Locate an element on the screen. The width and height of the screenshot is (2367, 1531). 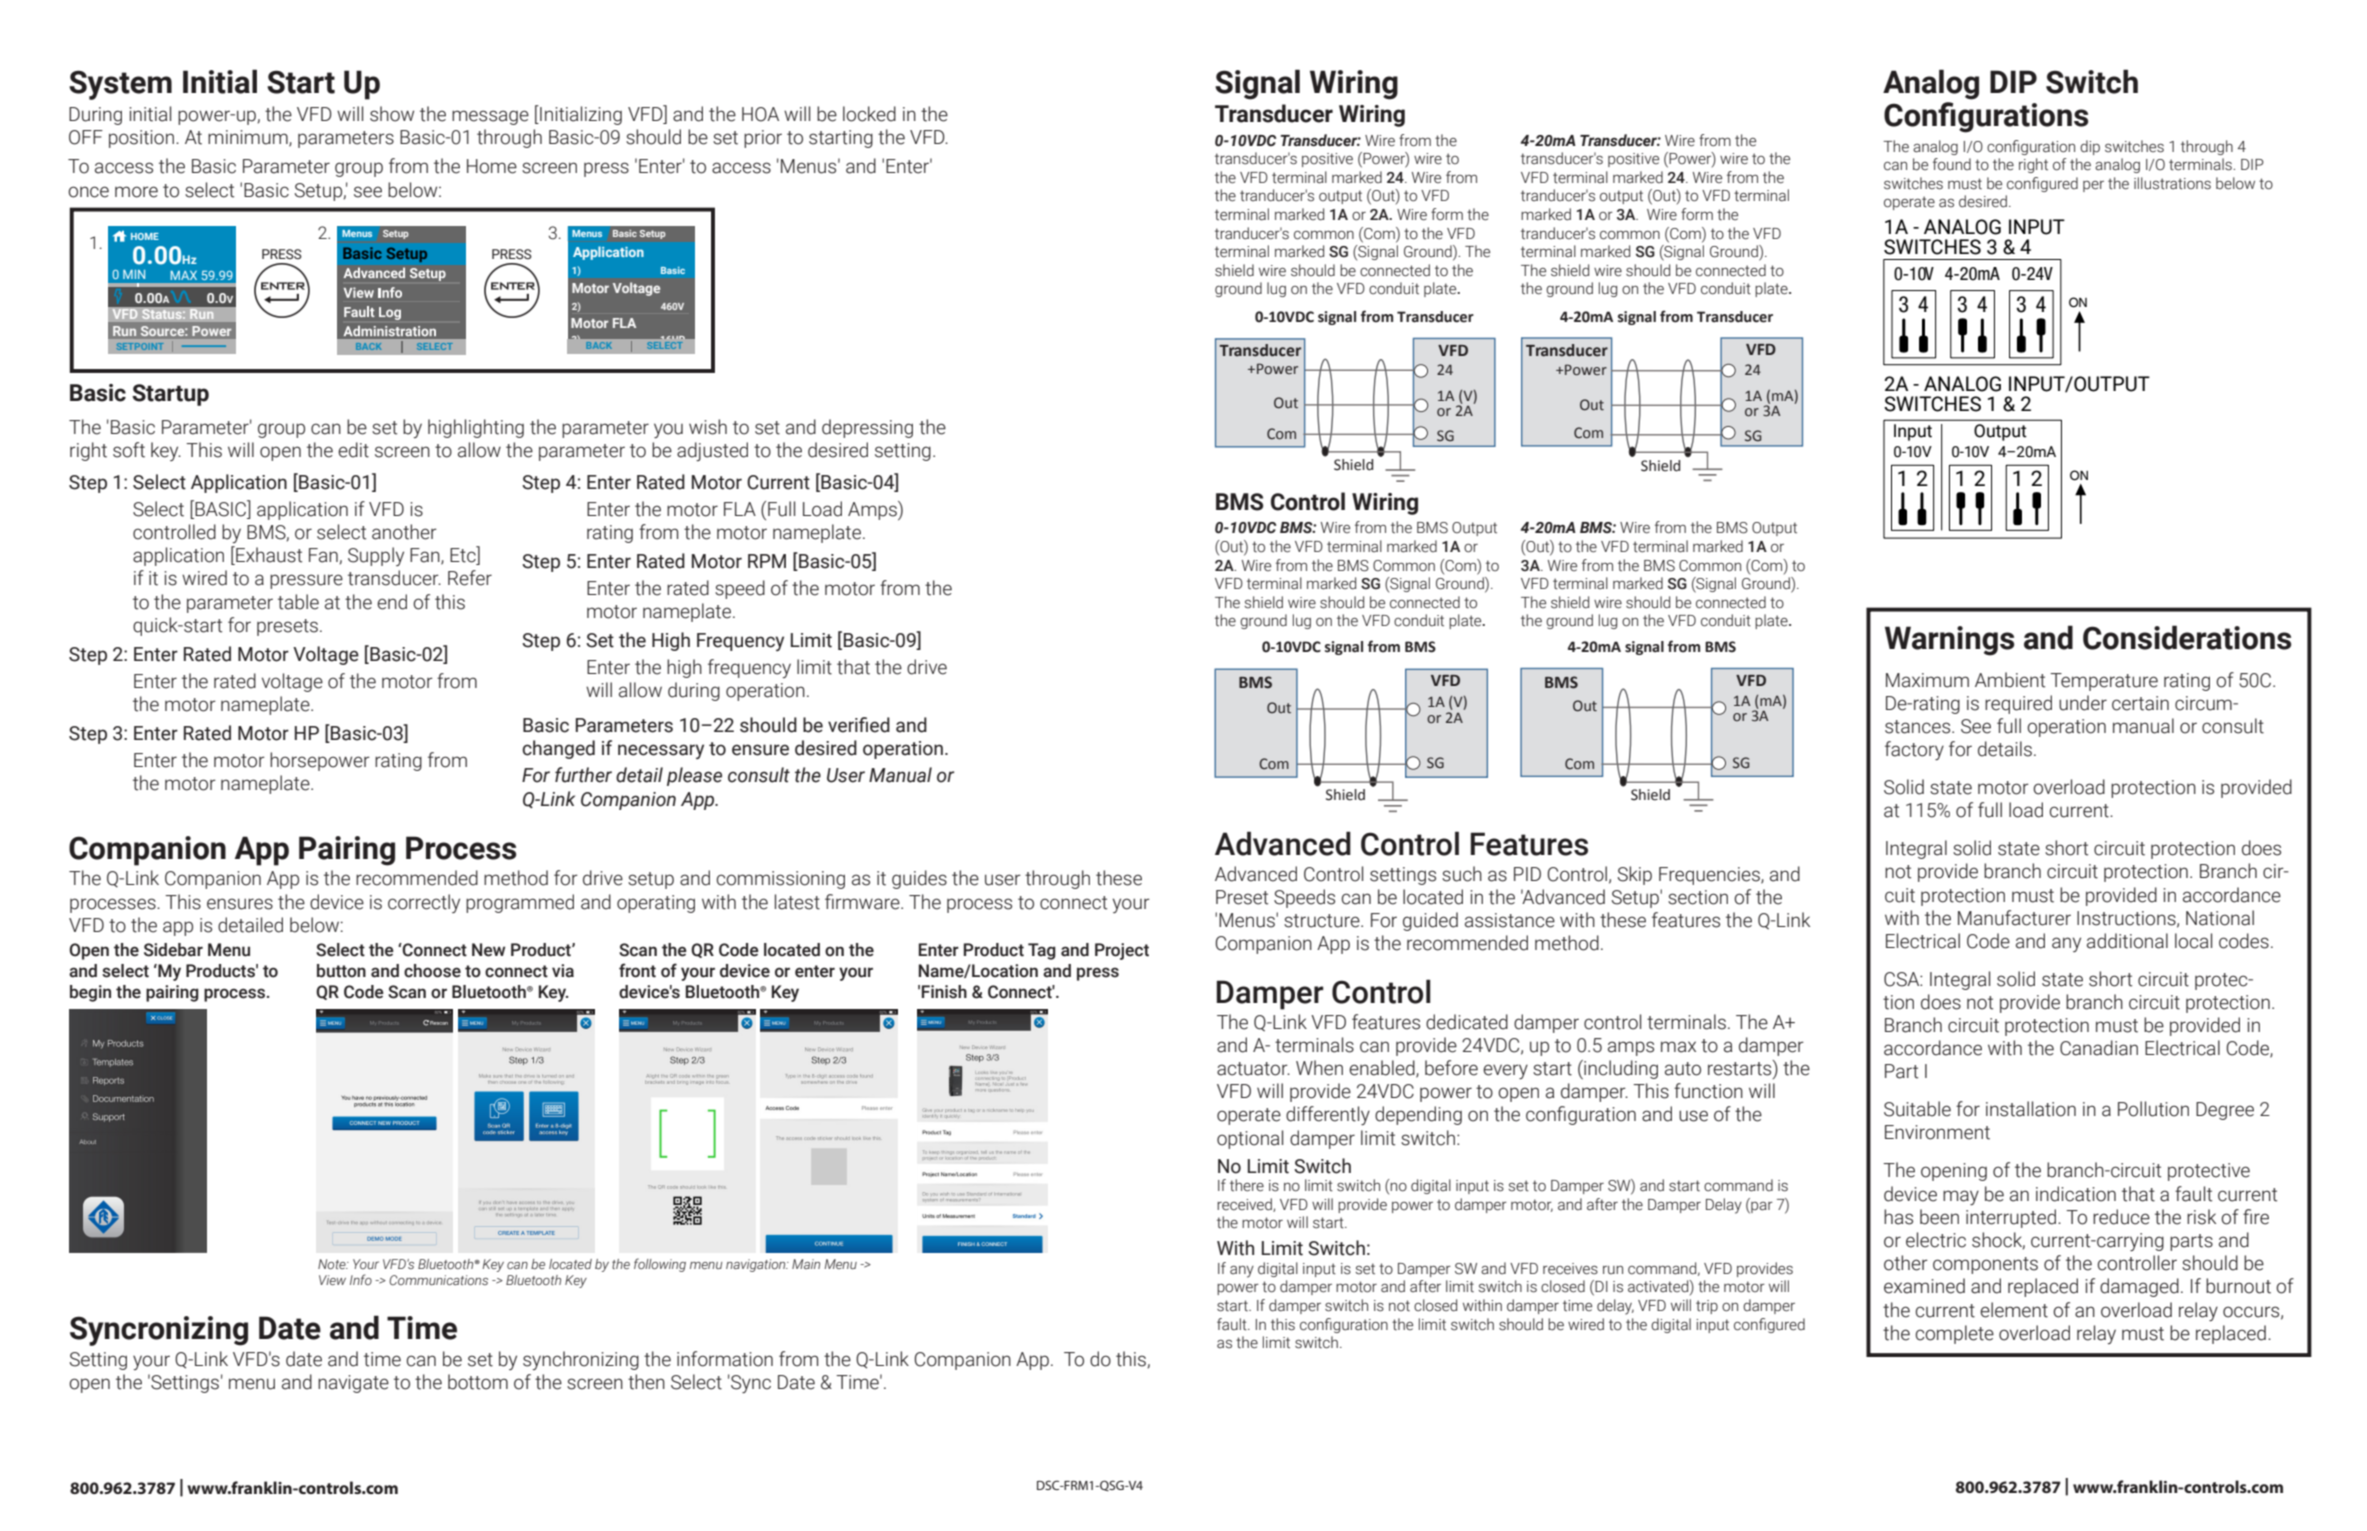
locked is located at coordinates (869, 114).
